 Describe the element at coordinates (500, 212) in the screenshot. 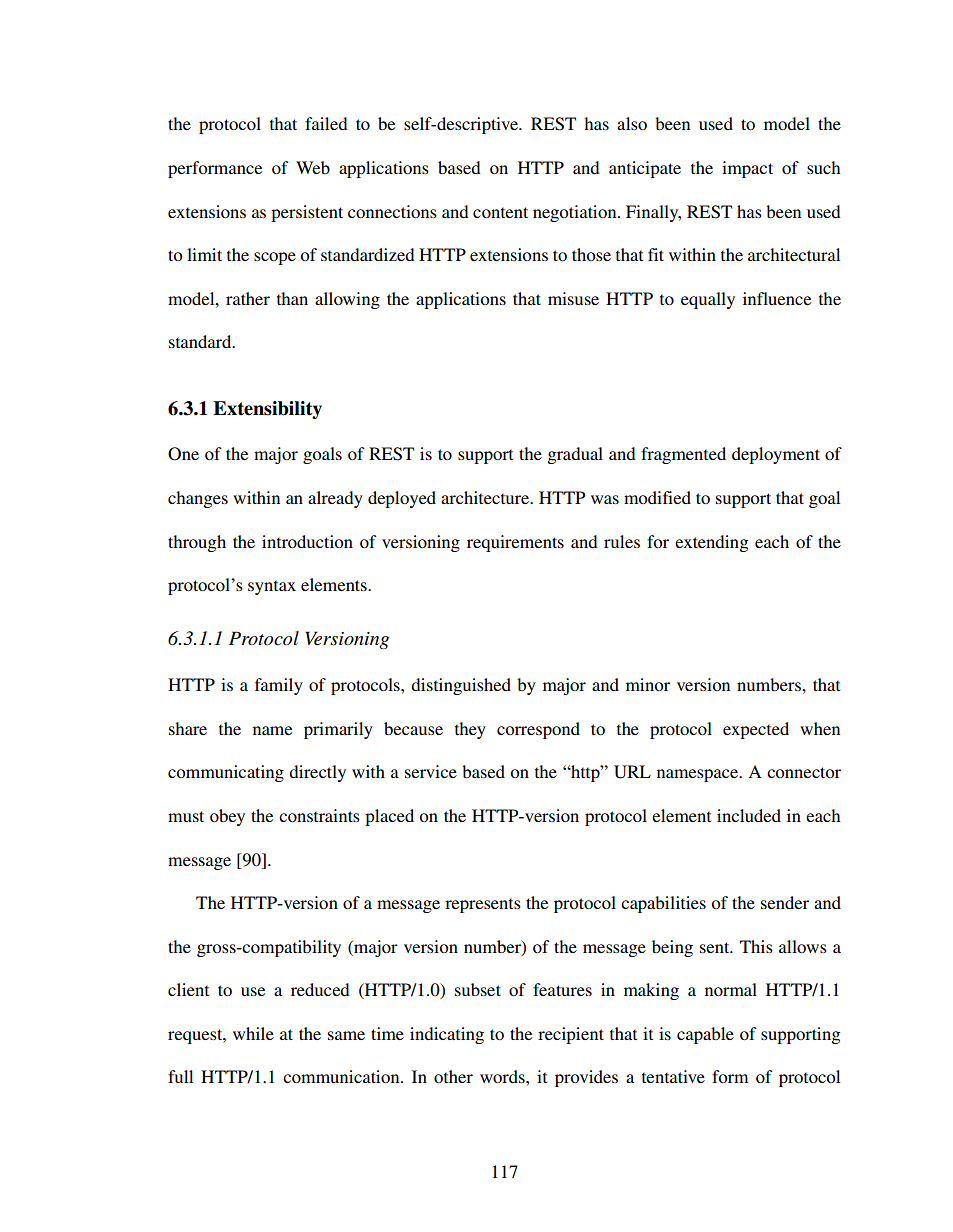

I see `content` at that location.
